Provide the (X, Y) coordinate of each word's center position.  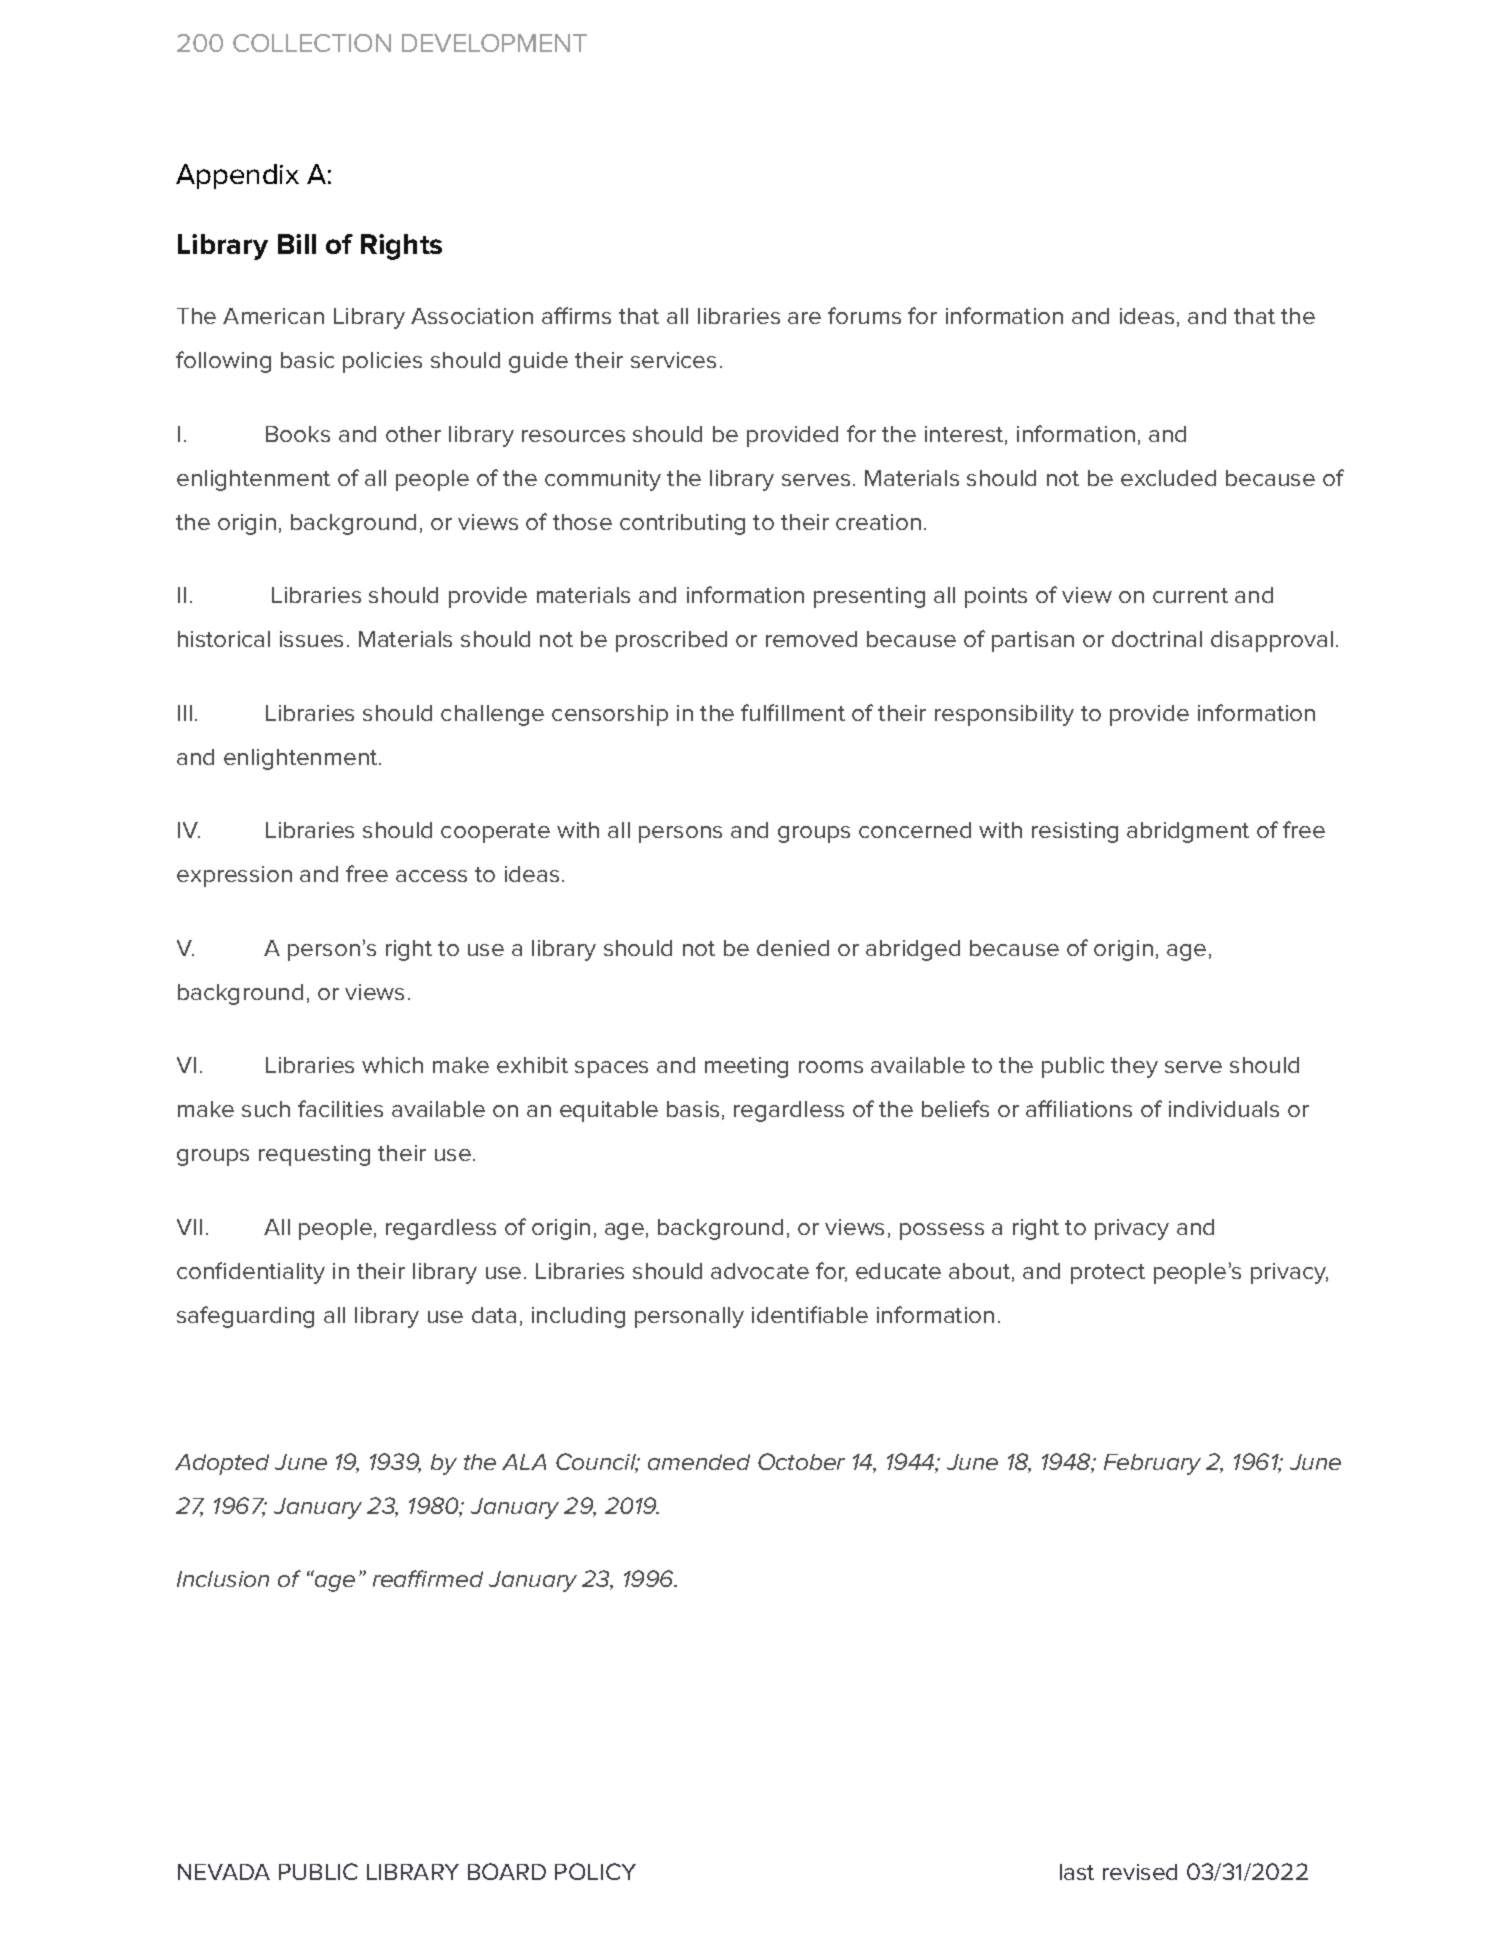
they (1134, 1067)
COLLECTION (312, 43)
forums (864, 315)
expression (234, 876)
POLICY (595, 1871)
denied (793, 948)
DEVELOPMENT (494, 43)
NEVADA (224, 1872)
